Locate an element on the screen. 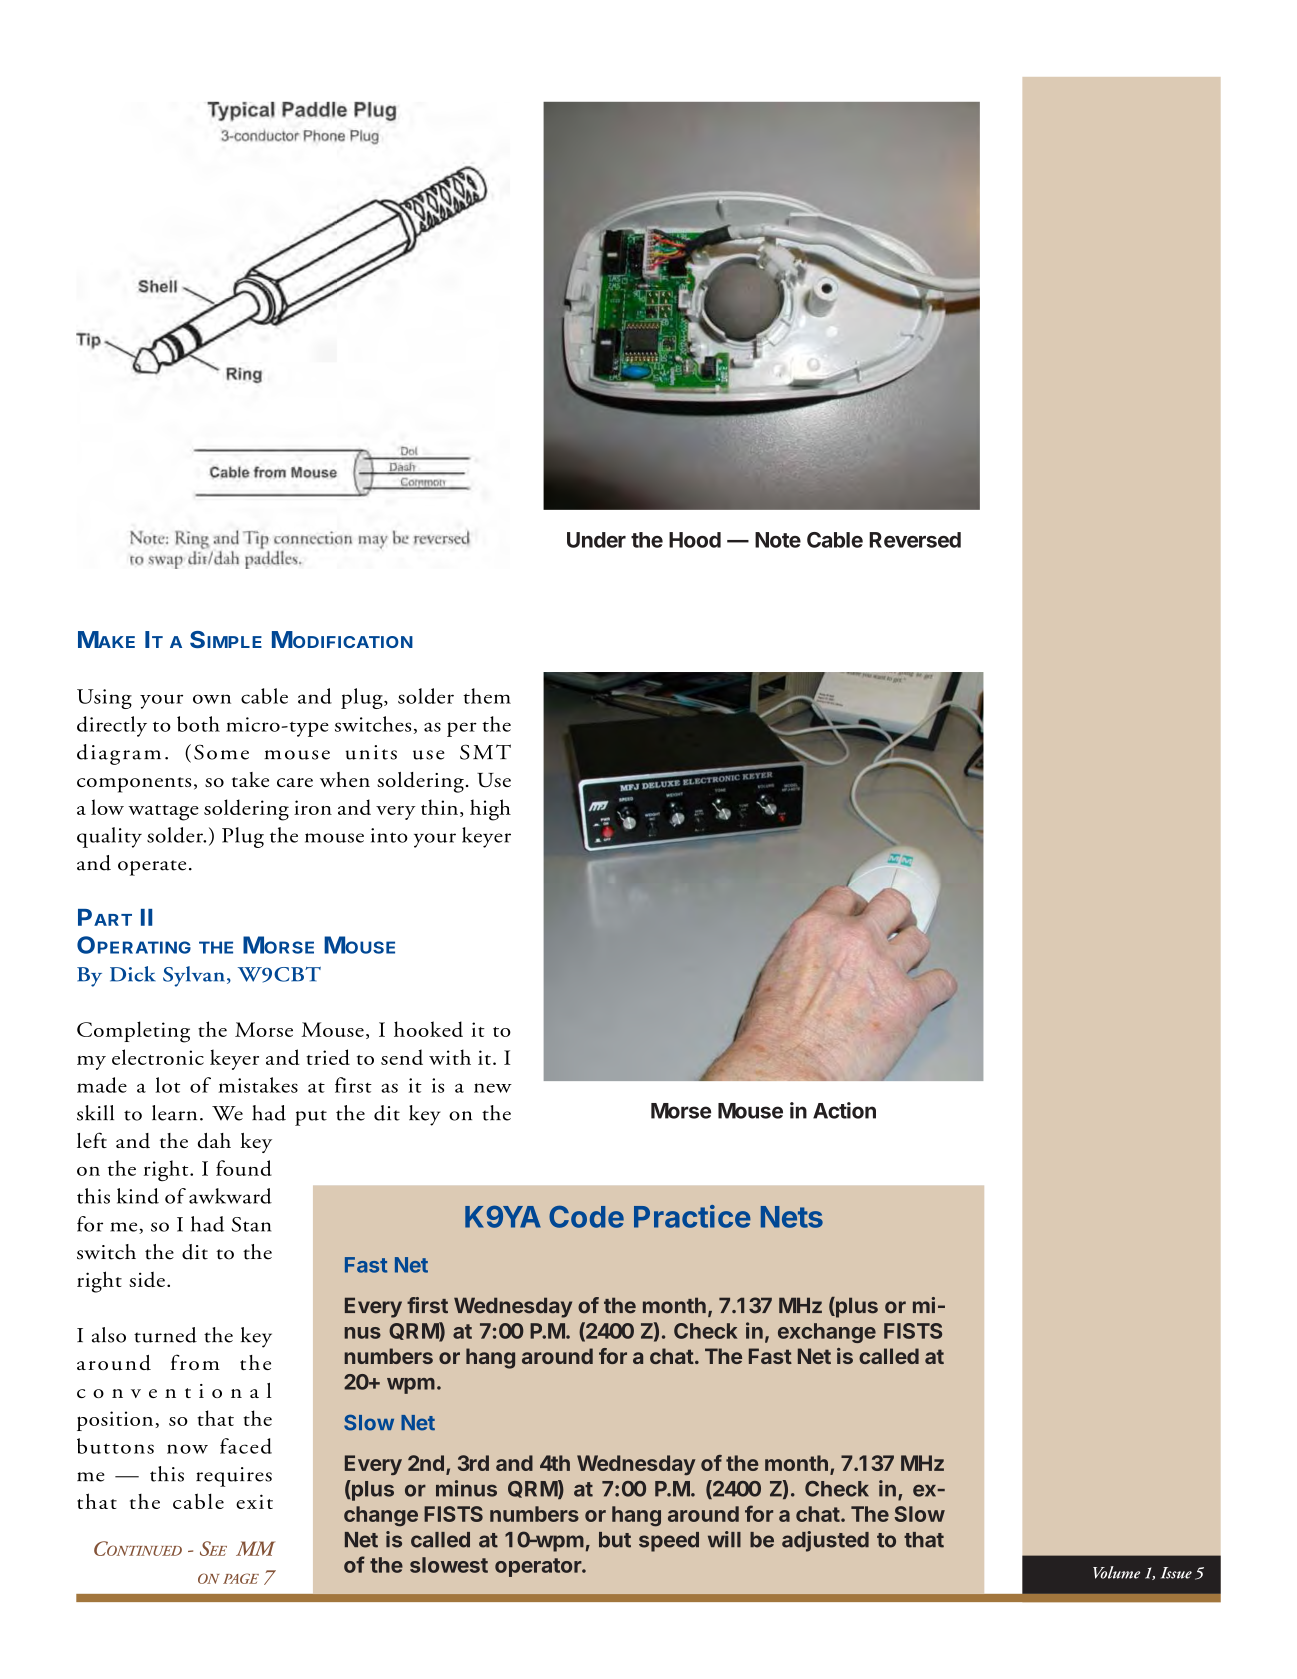 This screenshot has height=1679, width=1297. Reversed is located at coordinates (915, 540).
